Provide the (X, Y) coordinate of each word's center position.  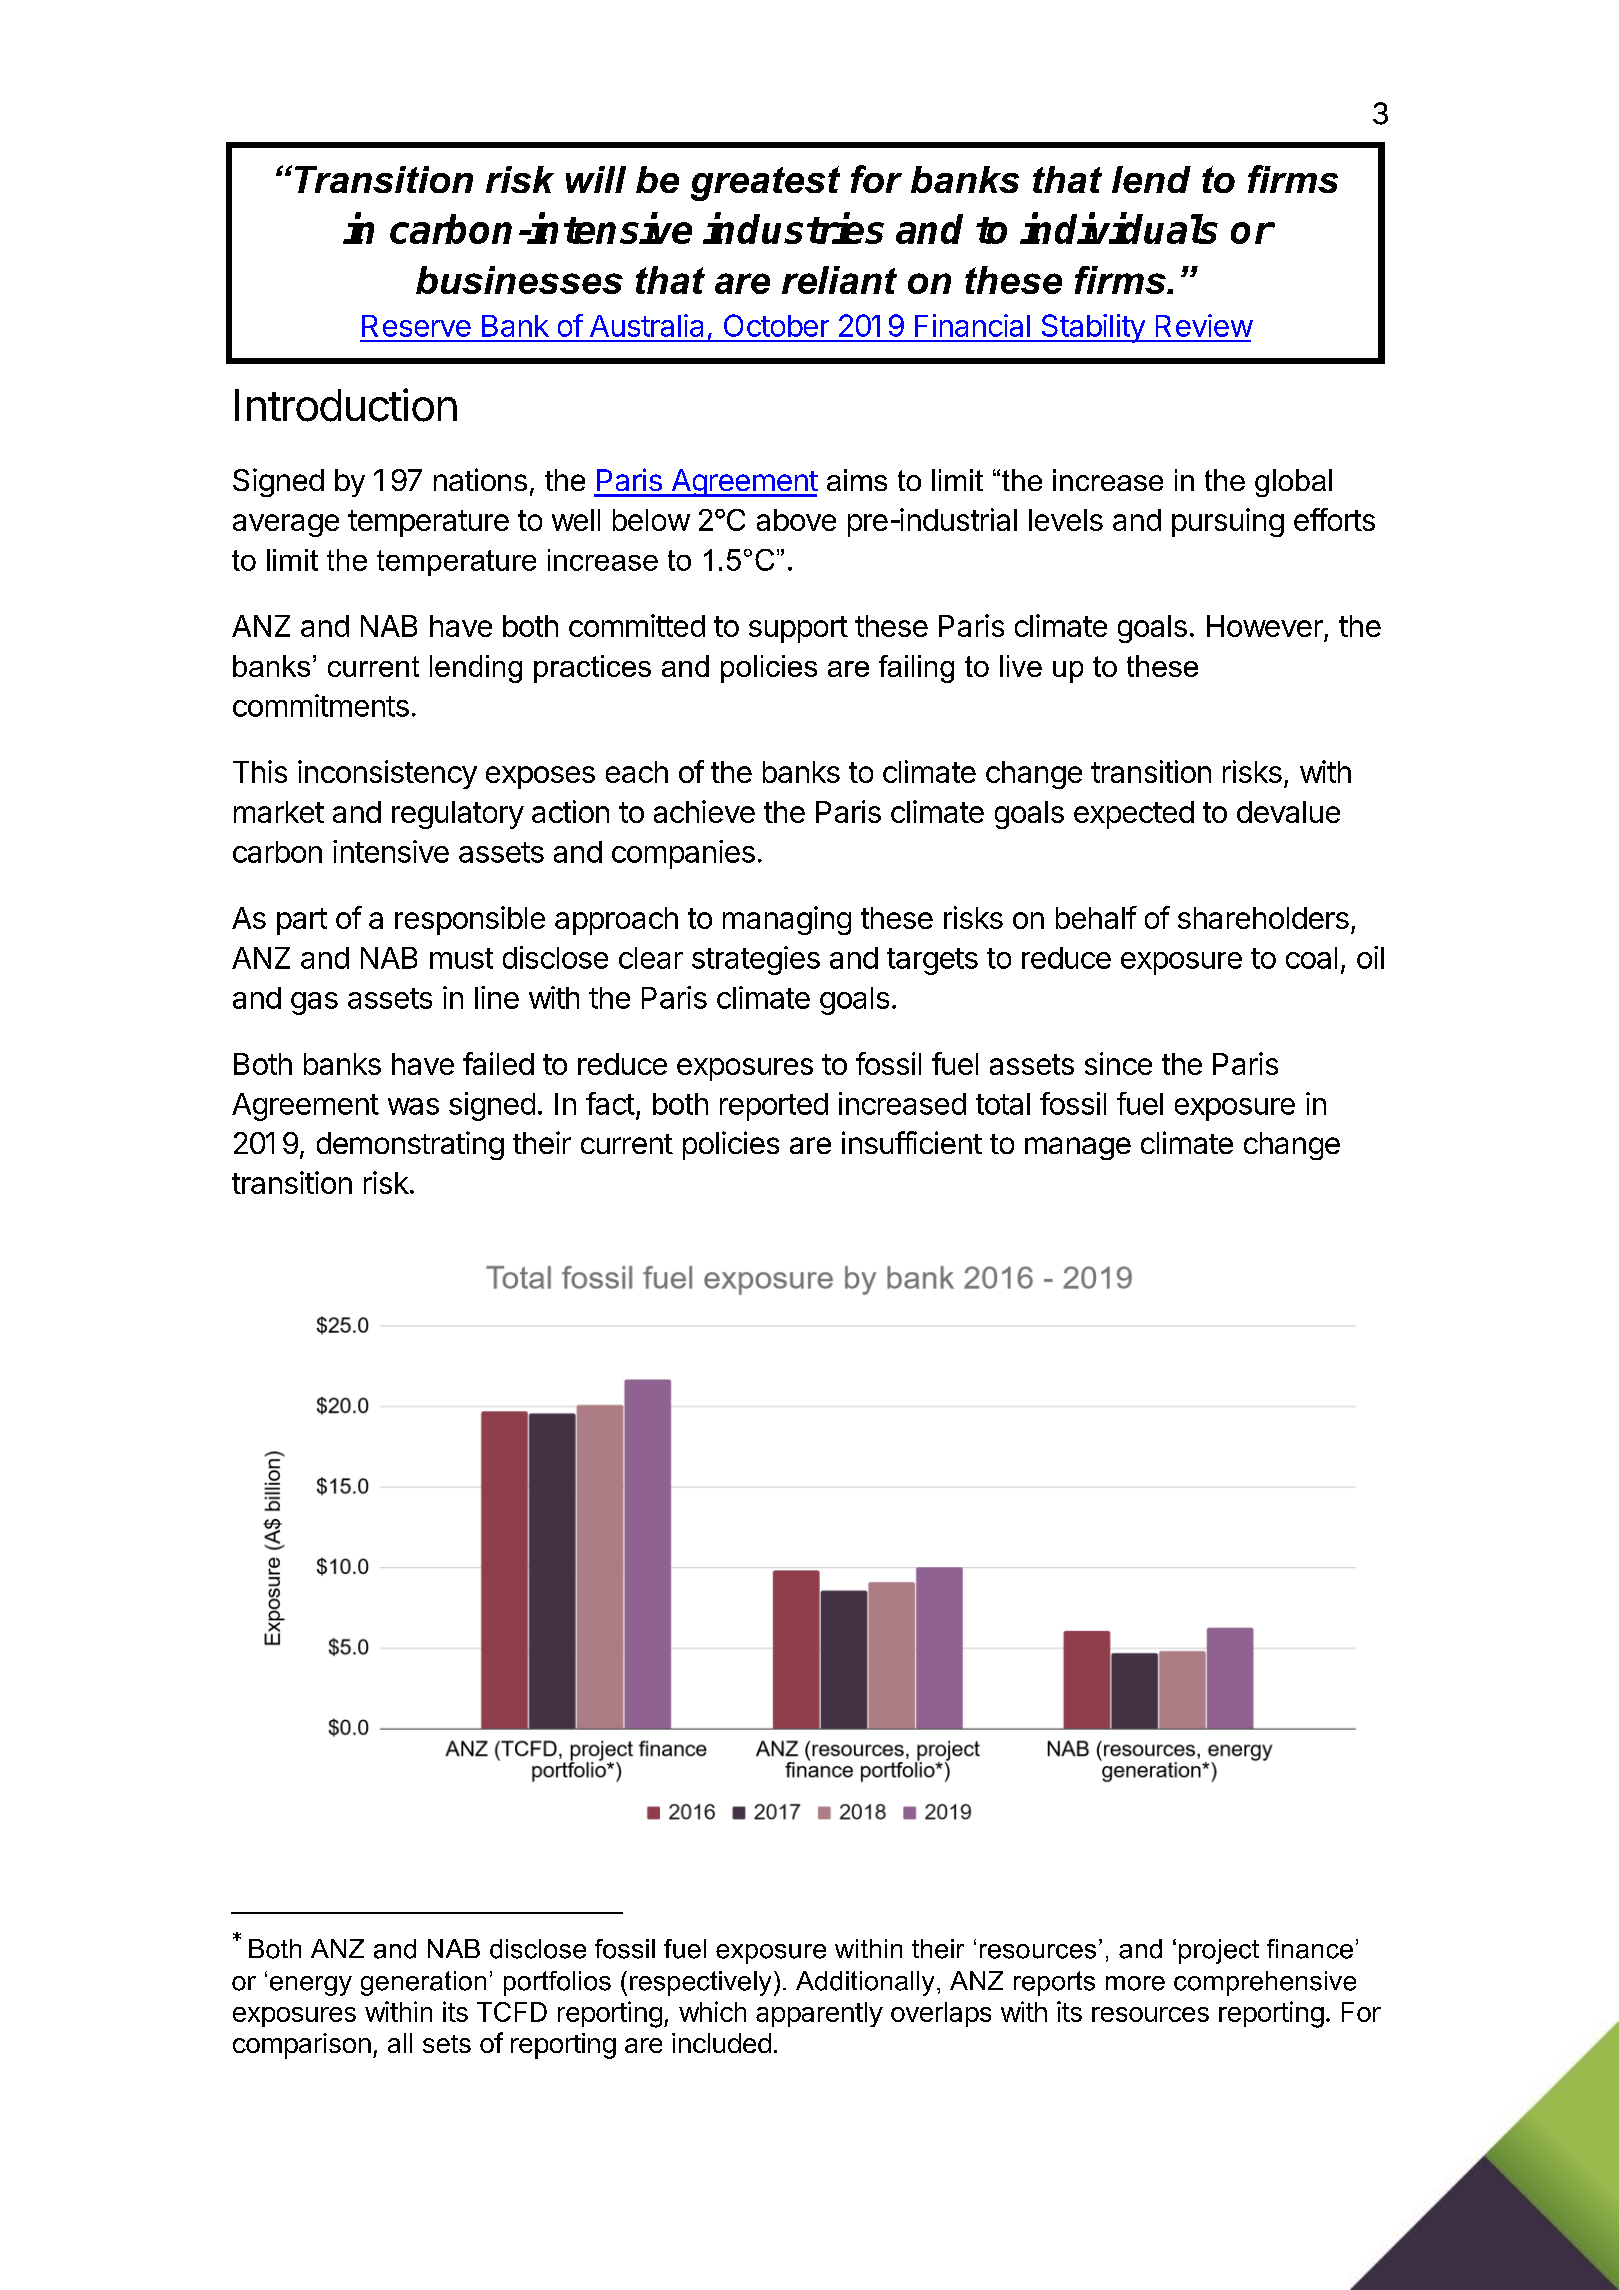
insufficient (912, 1142)
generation (423, 1983)
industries (793, 228)
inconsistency (387, 774)
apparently (819, 2014)
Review (1204, 325)
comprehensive (1265, 1983)
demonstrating (410, 1145)
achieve (704, 811)
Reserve (416, 326)
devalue (1288, 812)
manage (1078, 1148)
